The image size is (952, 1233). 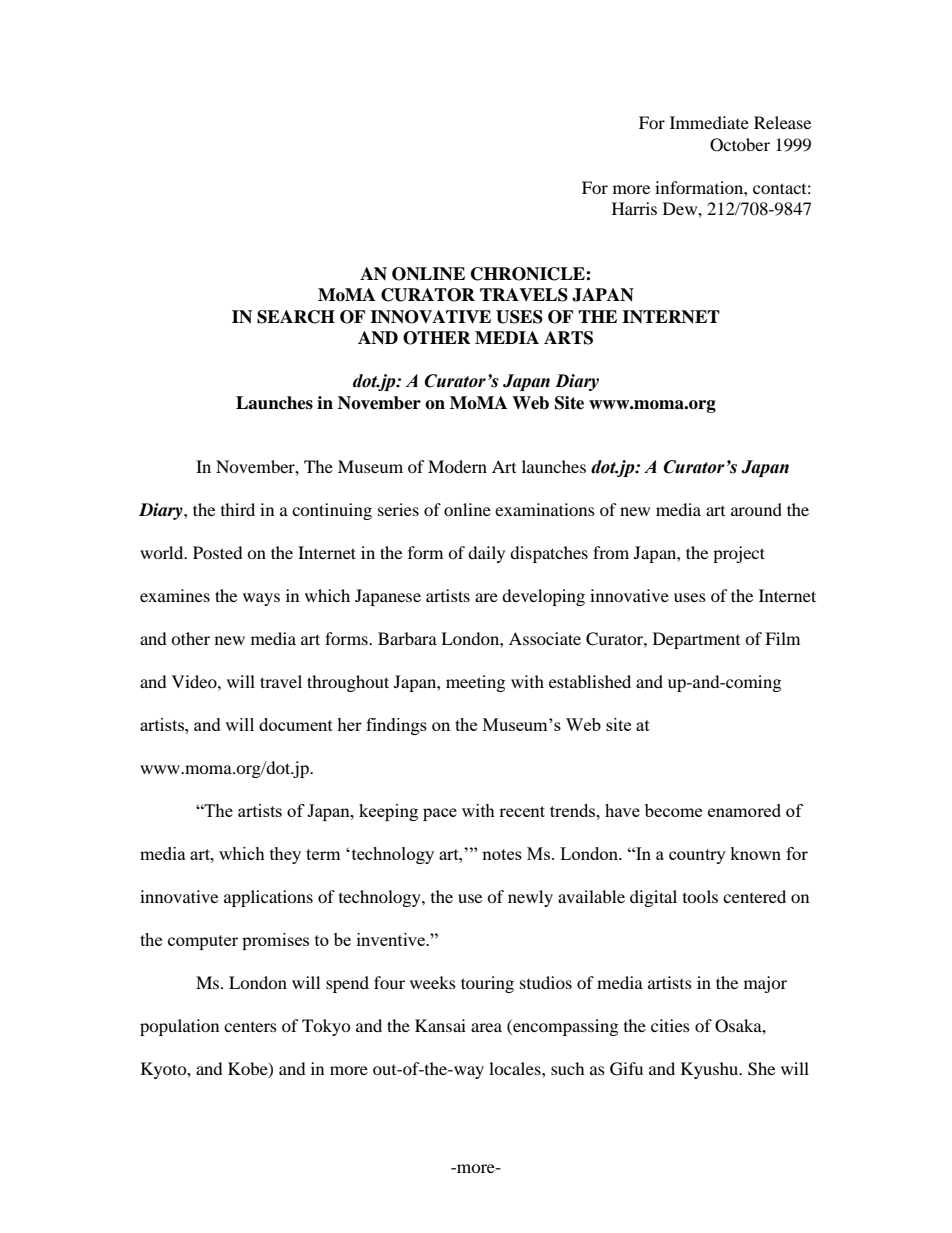 I want to click on Kyushu, so click(x=711, y=1070).
